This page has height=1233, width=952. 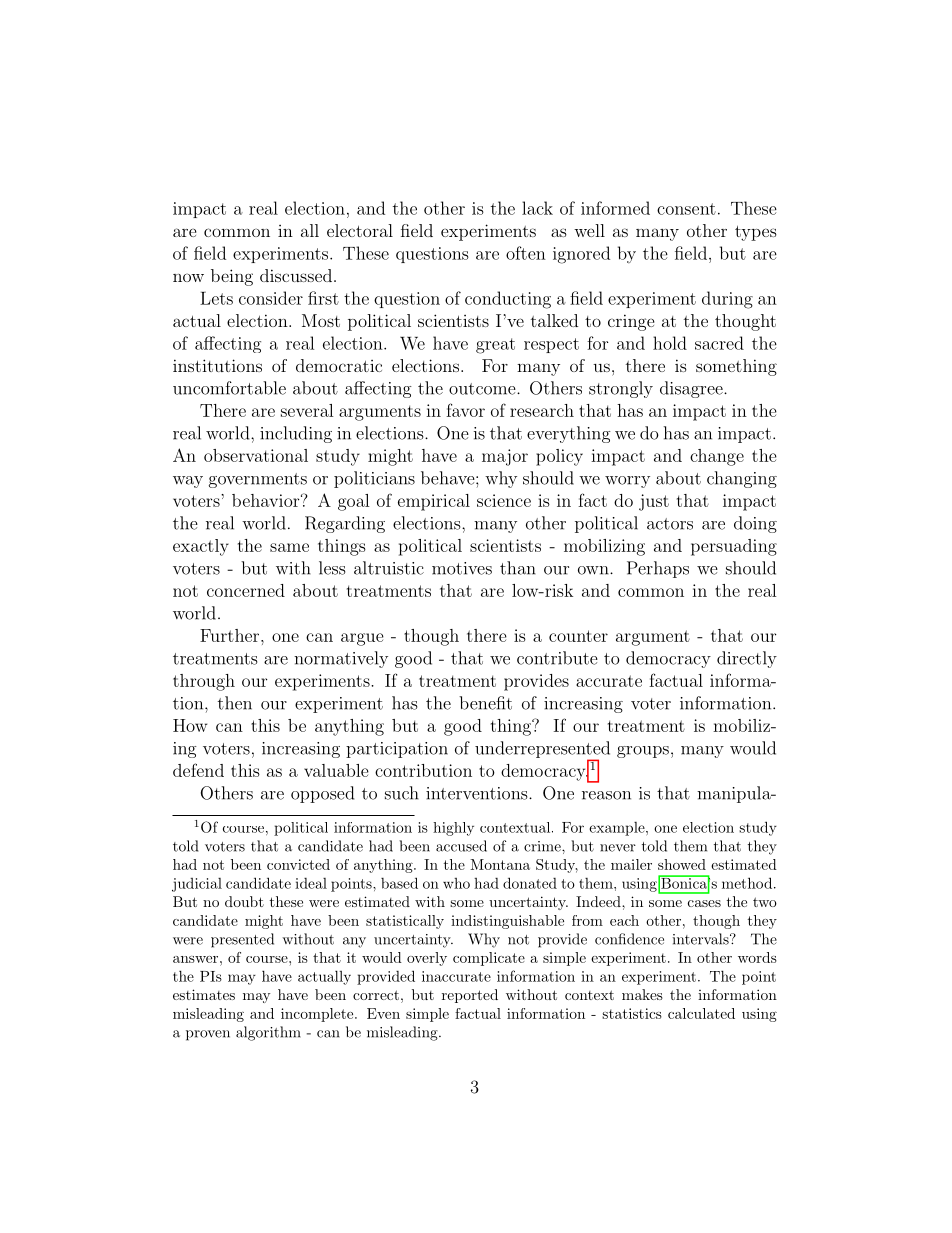 I want to click on through, so click(x=204, y=682).
